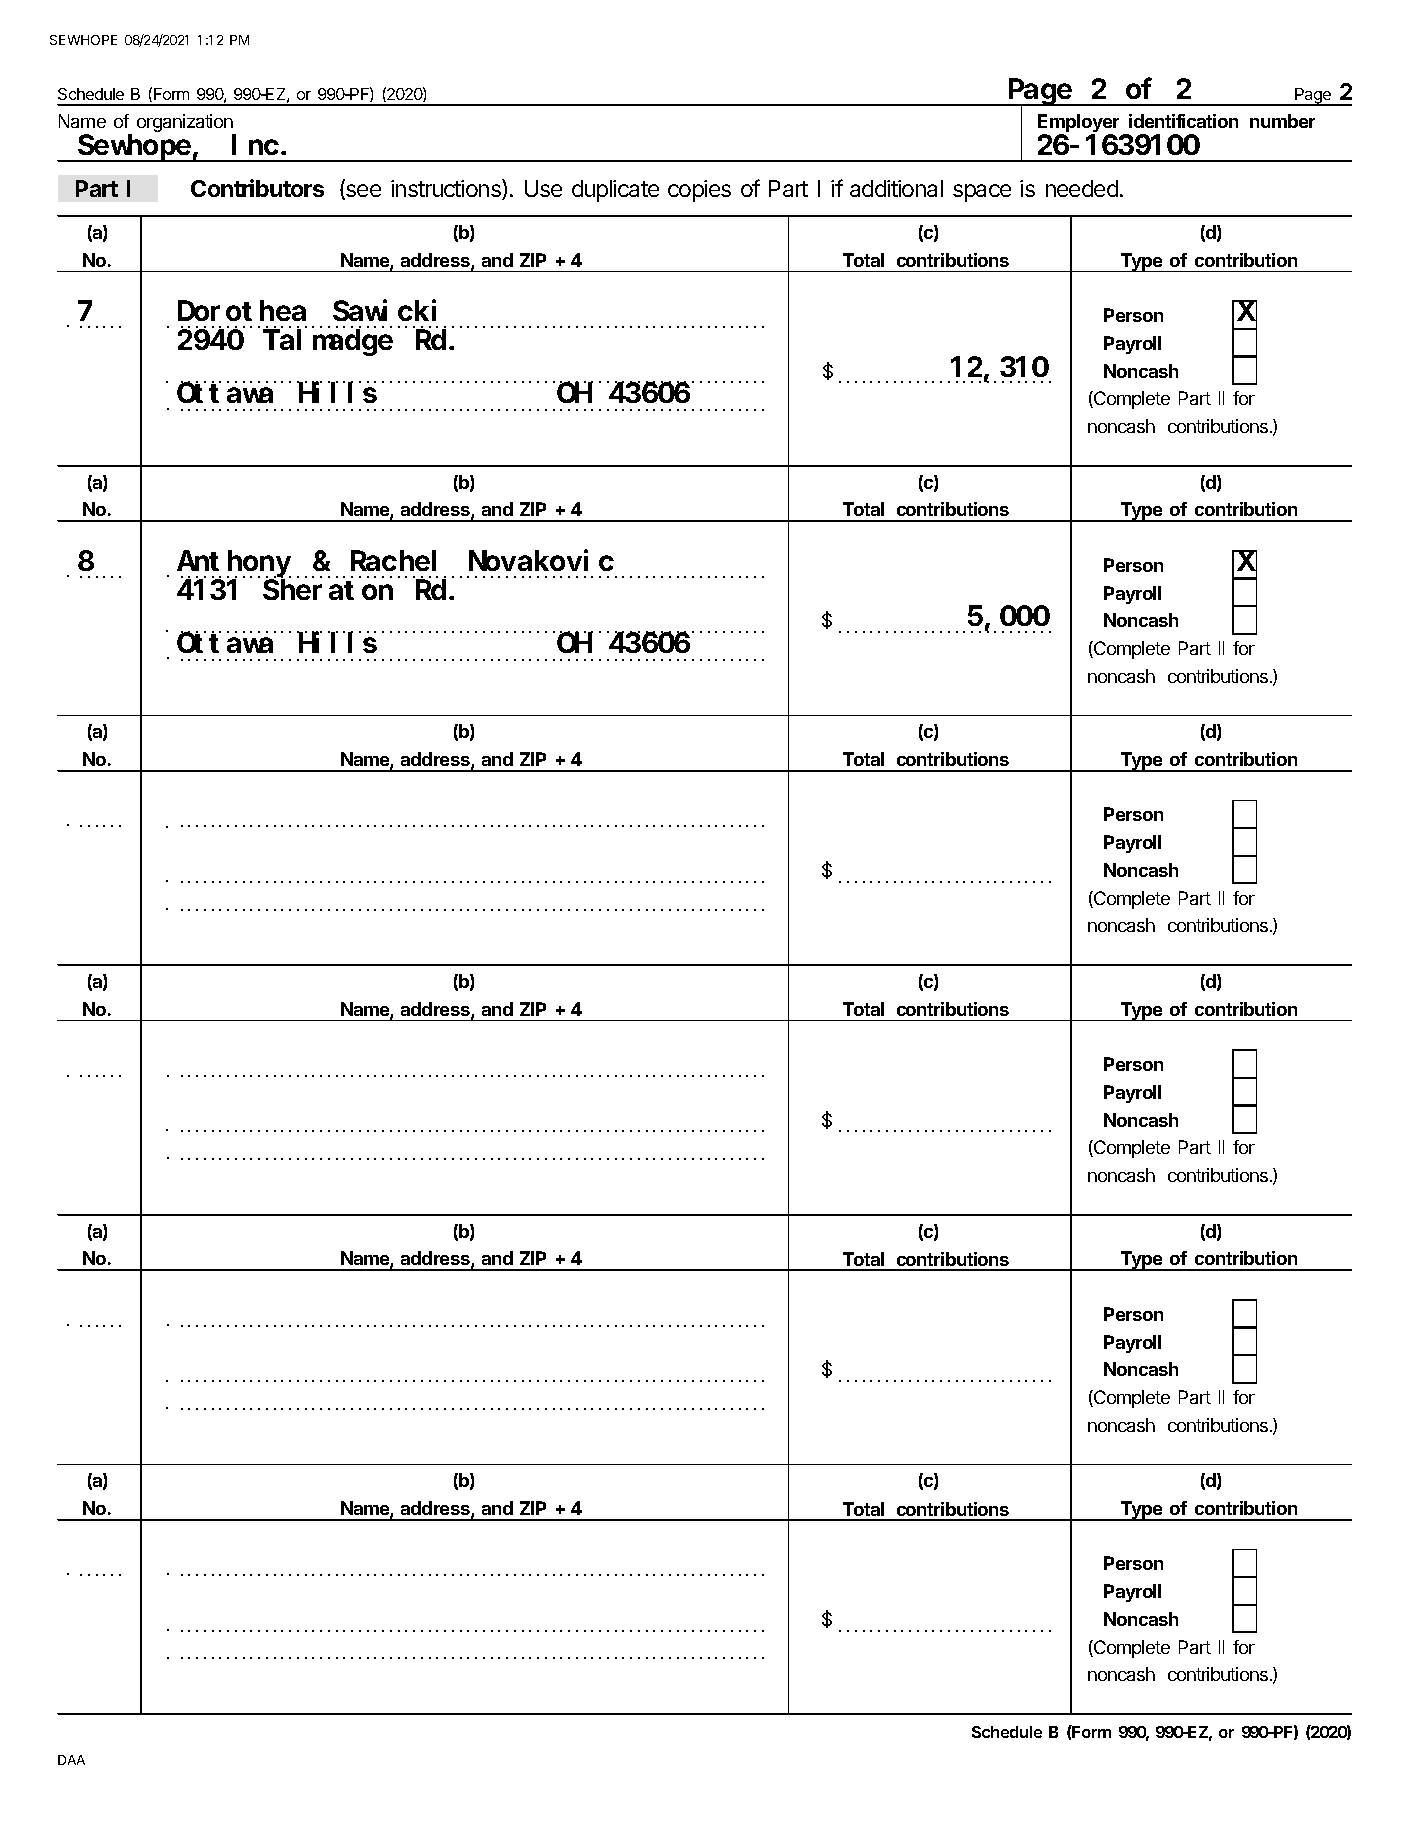  What do you see at coordinates (234, 564) in the screenshot?
I see `Anthony` at bounding box center [234, 564].
